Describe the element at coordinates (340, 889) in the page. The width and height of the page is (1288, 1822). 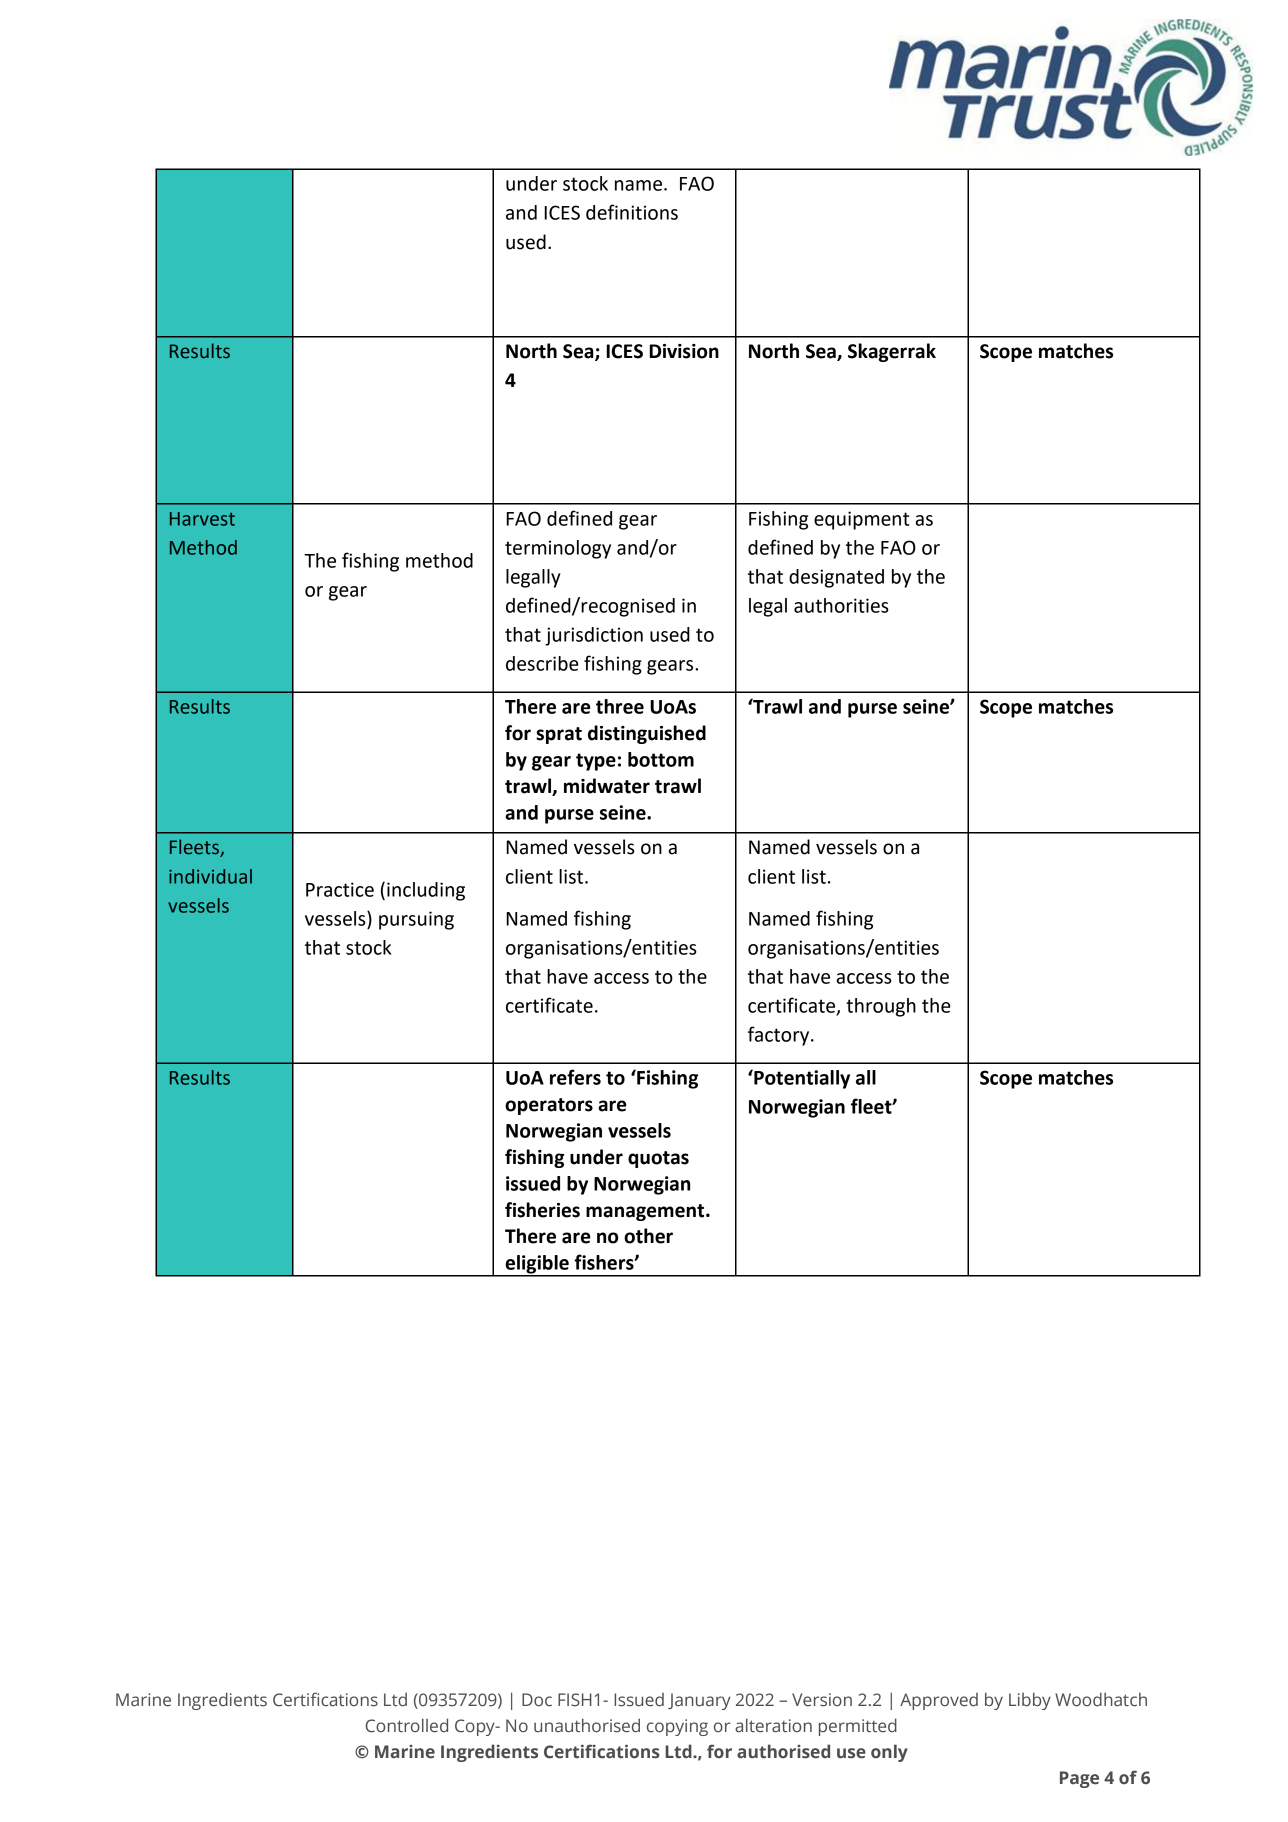
I see `Practice` at that location.
